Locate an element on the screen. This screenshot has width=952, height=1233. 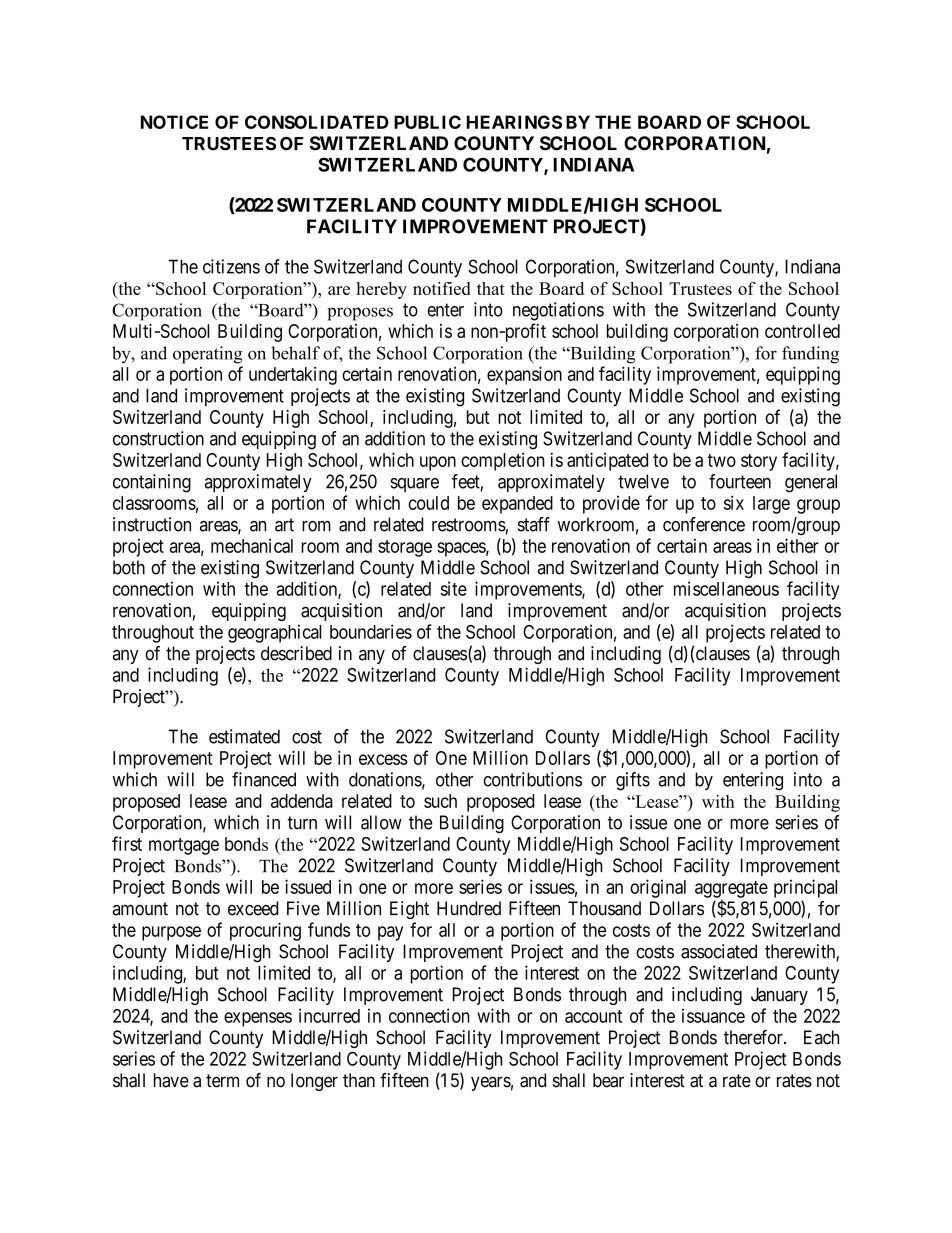
operating is located at coordinates (208, 355).
